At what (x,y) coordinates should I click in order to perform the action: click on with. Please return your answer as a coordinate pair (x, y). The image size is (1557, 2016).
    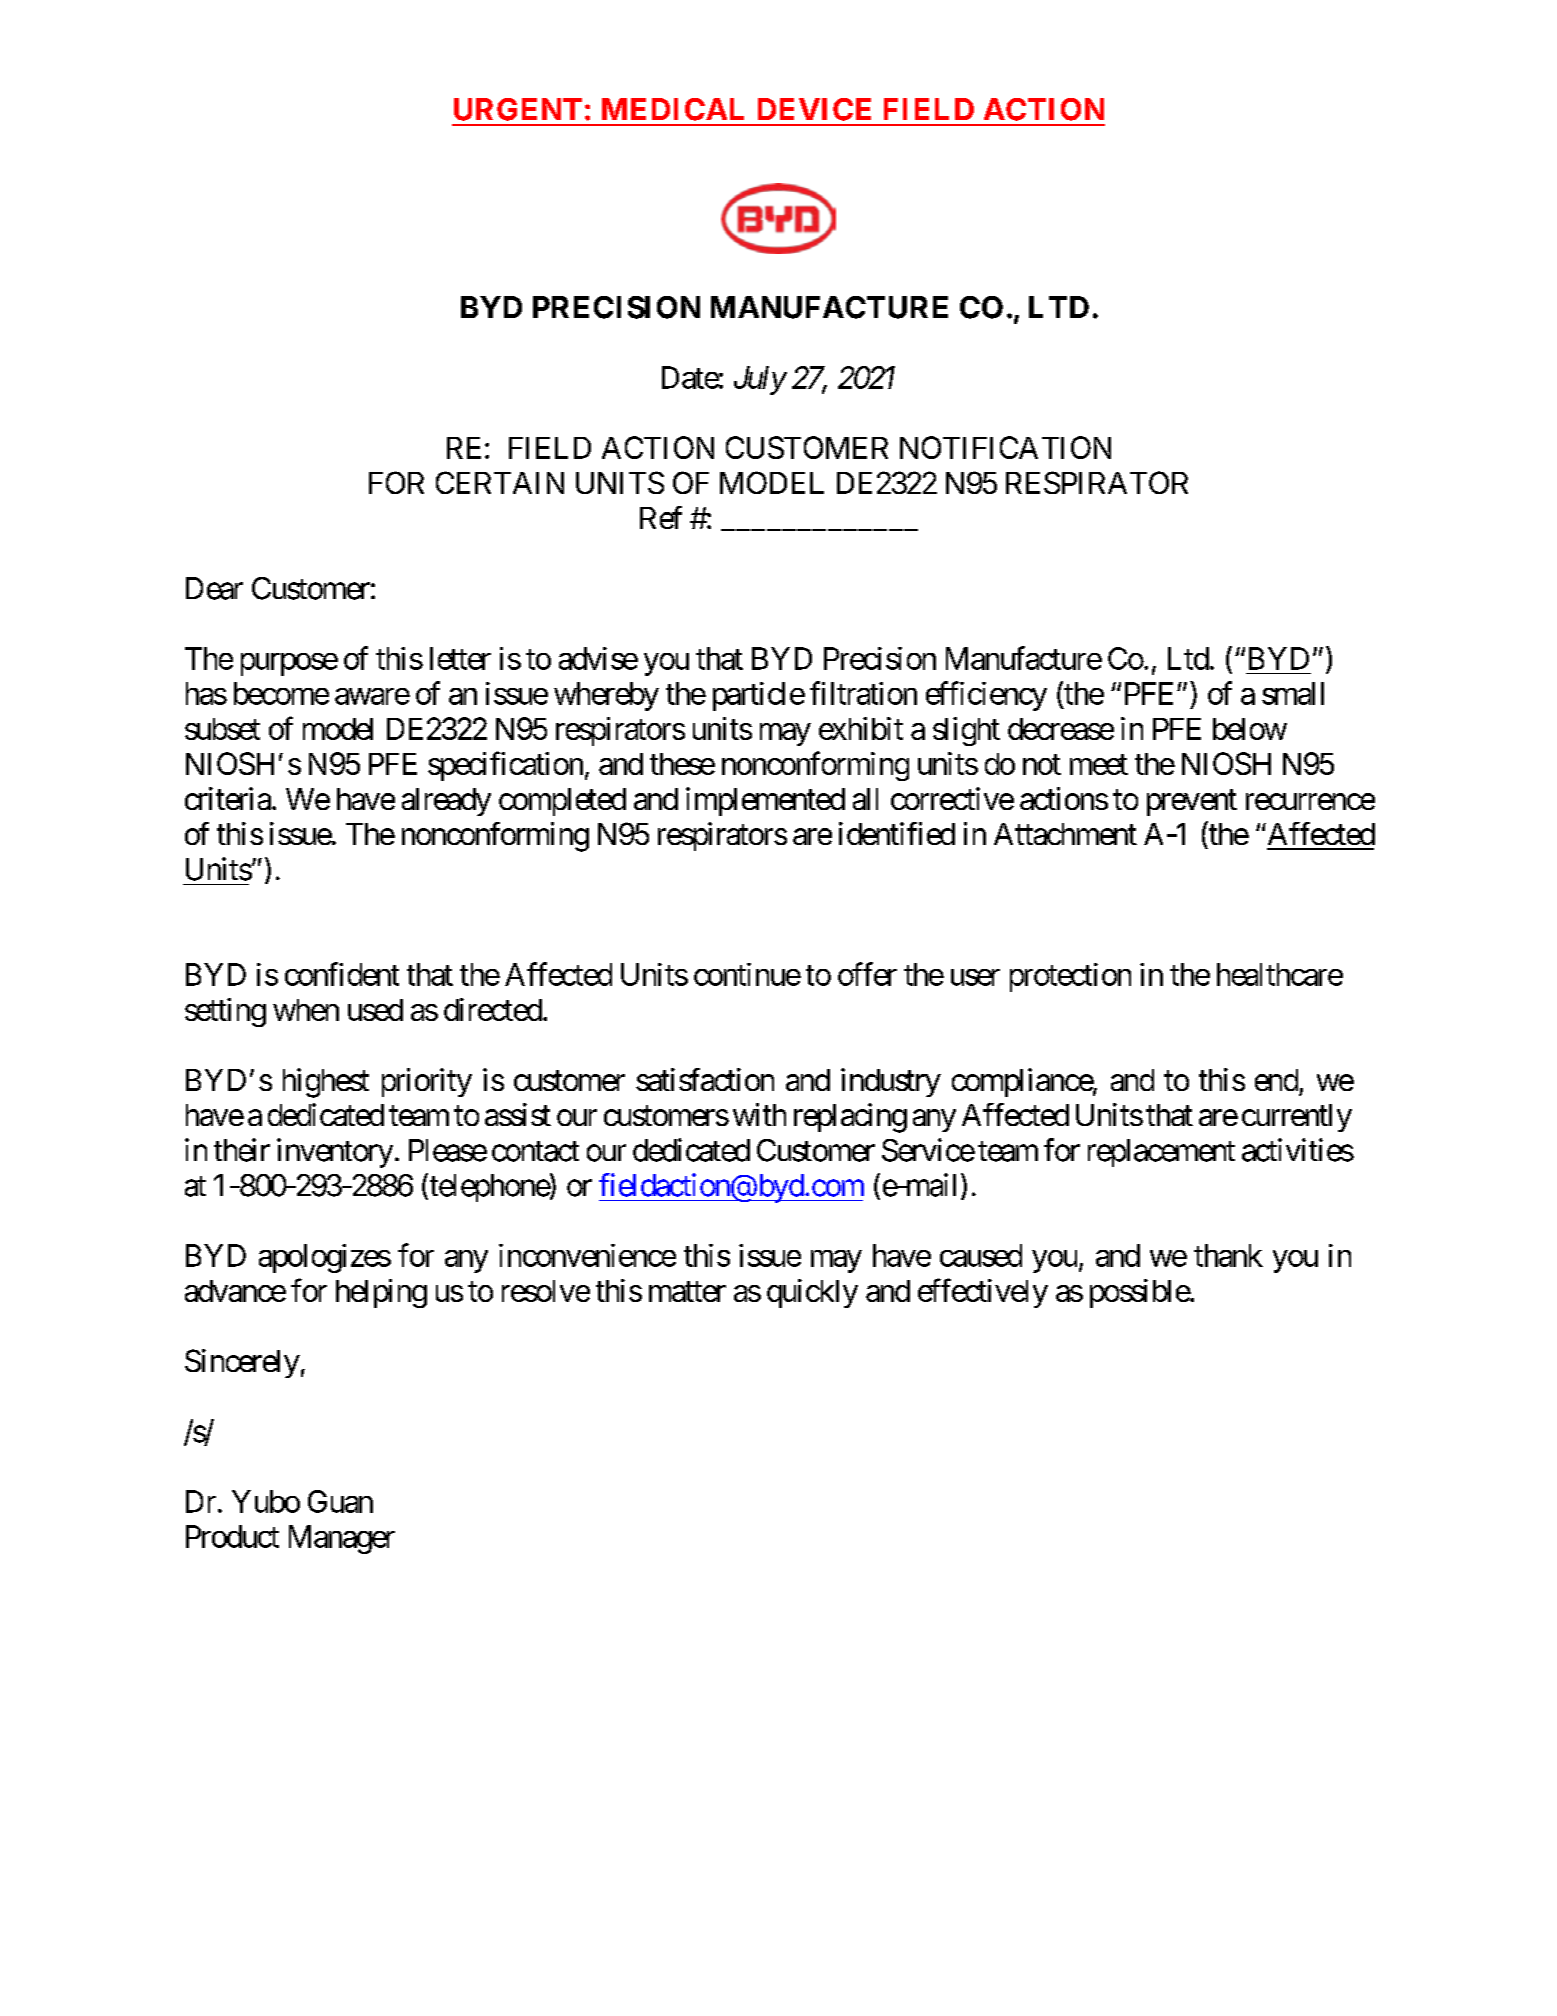
    Looking at the image, I should click on (759, 1114).
